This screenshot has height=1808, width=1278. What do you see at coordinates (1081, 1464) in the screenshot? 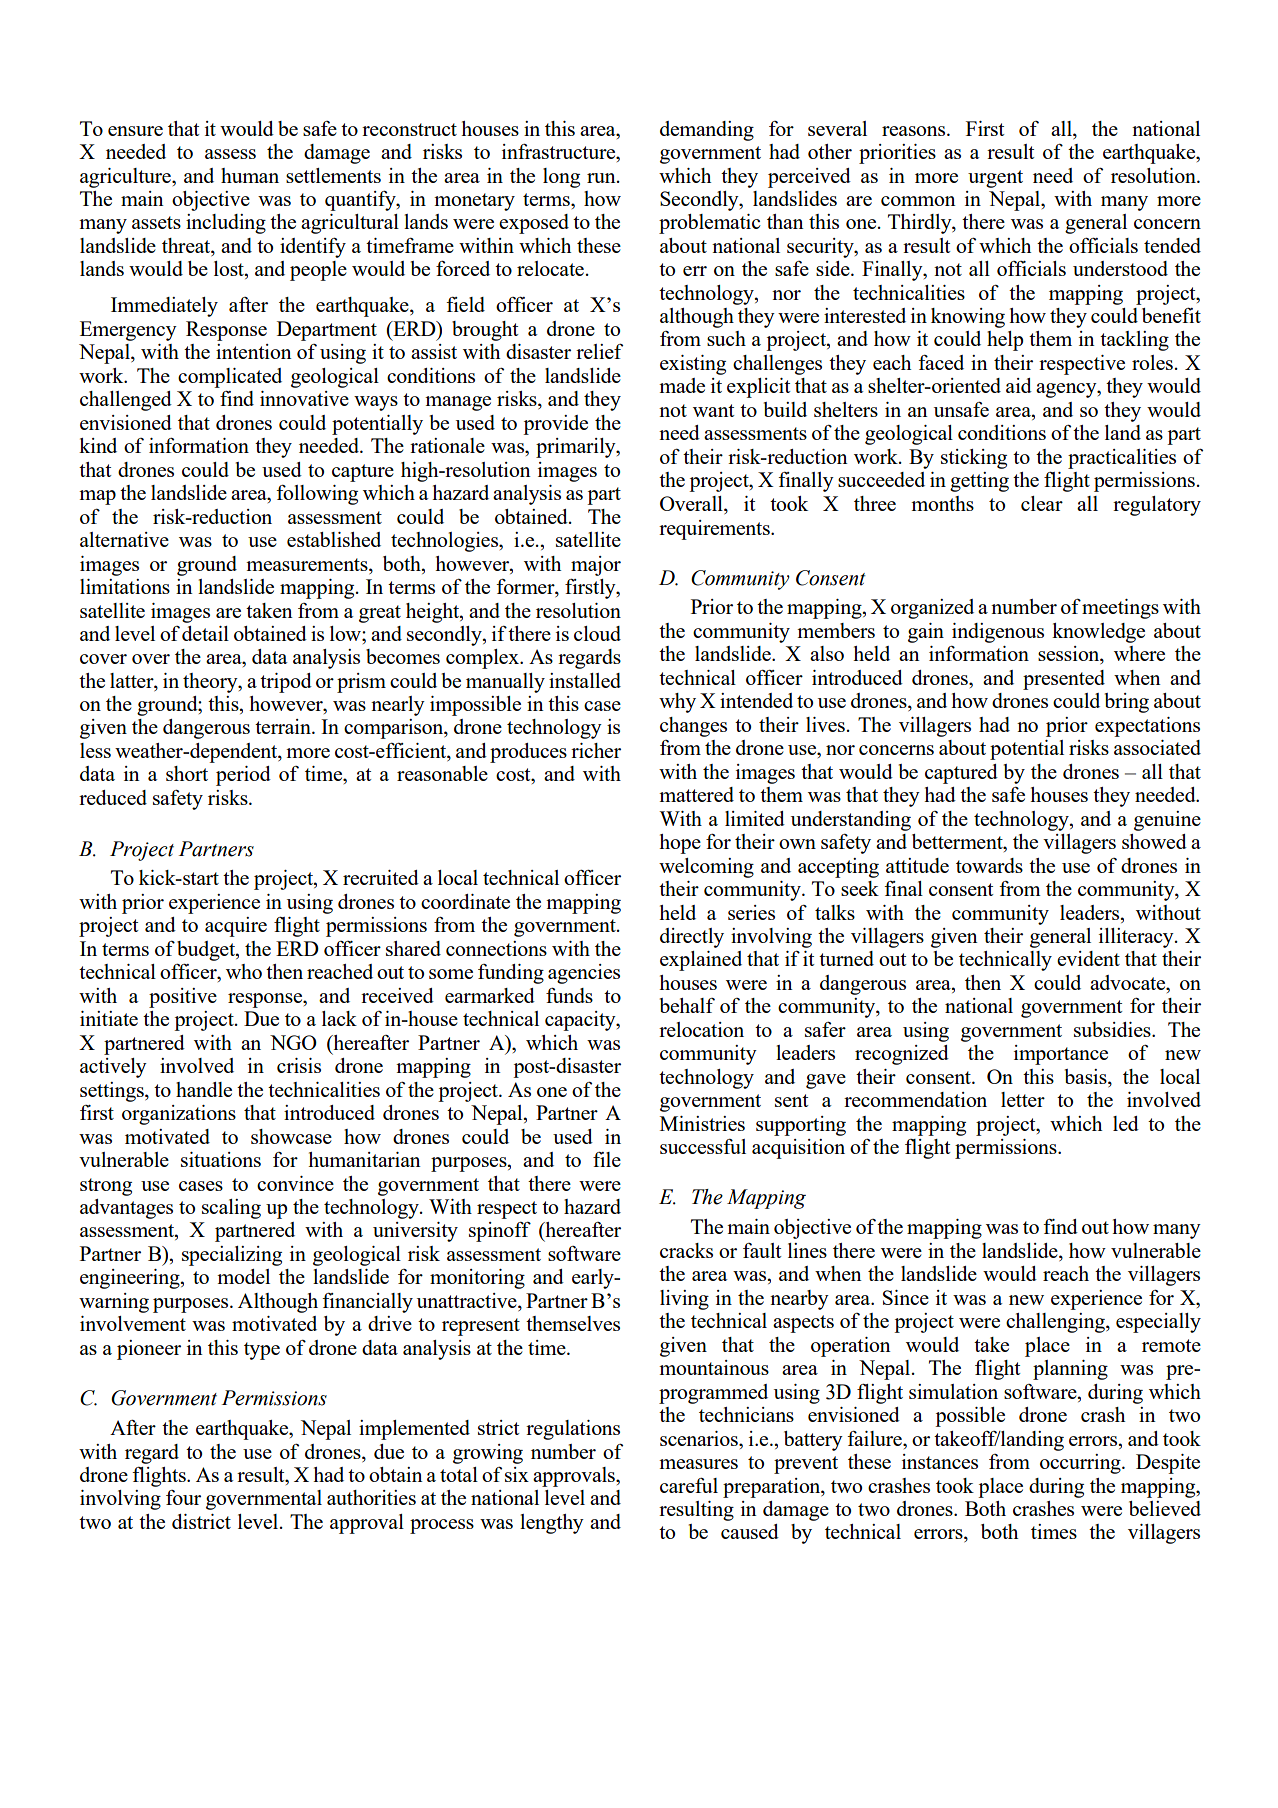
I see `occurring` at bounding box center [1081, 1464].
